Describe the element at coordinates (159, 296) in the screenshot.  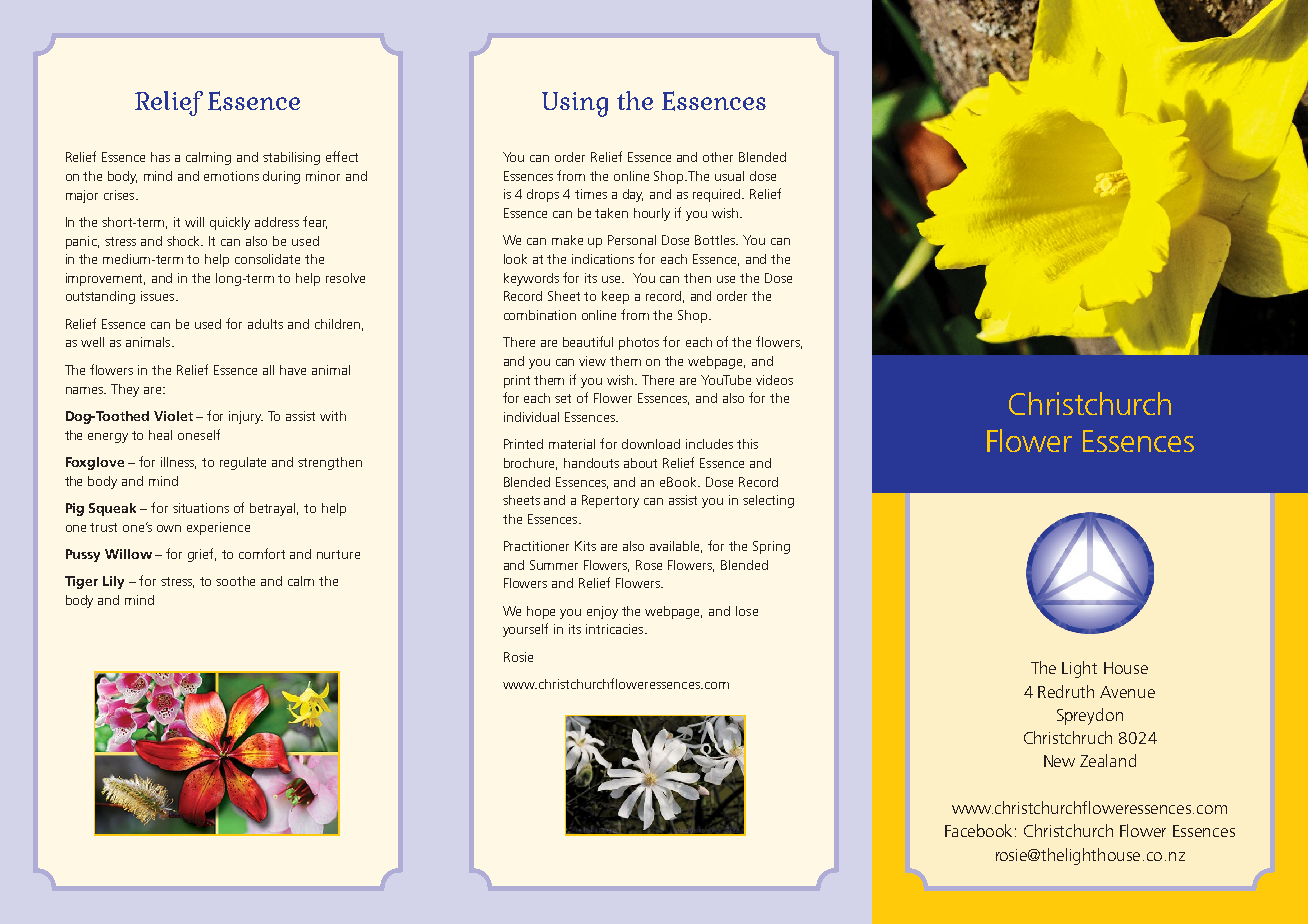
I see `issues` at that location.
